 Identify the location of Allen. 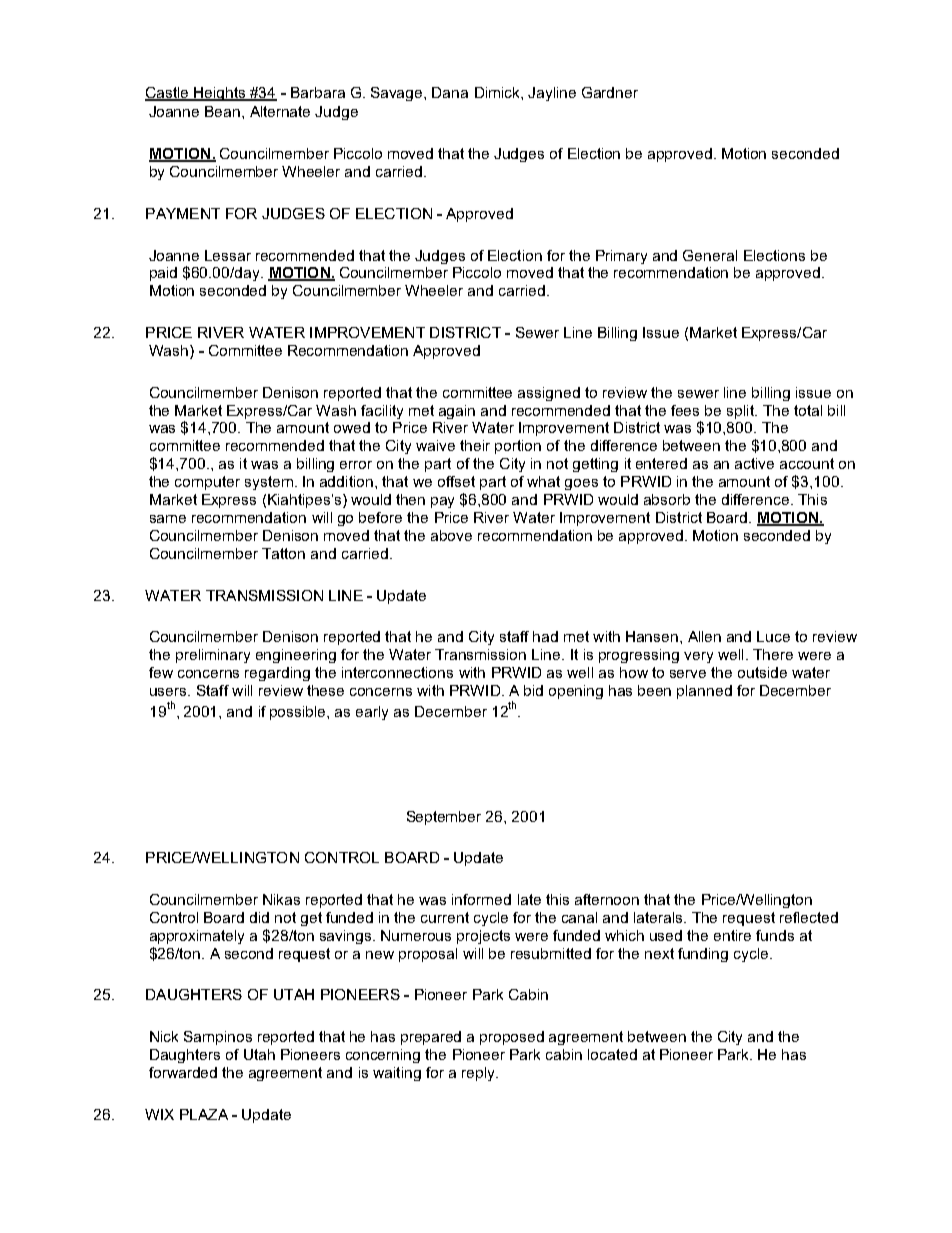
(704, 636).
